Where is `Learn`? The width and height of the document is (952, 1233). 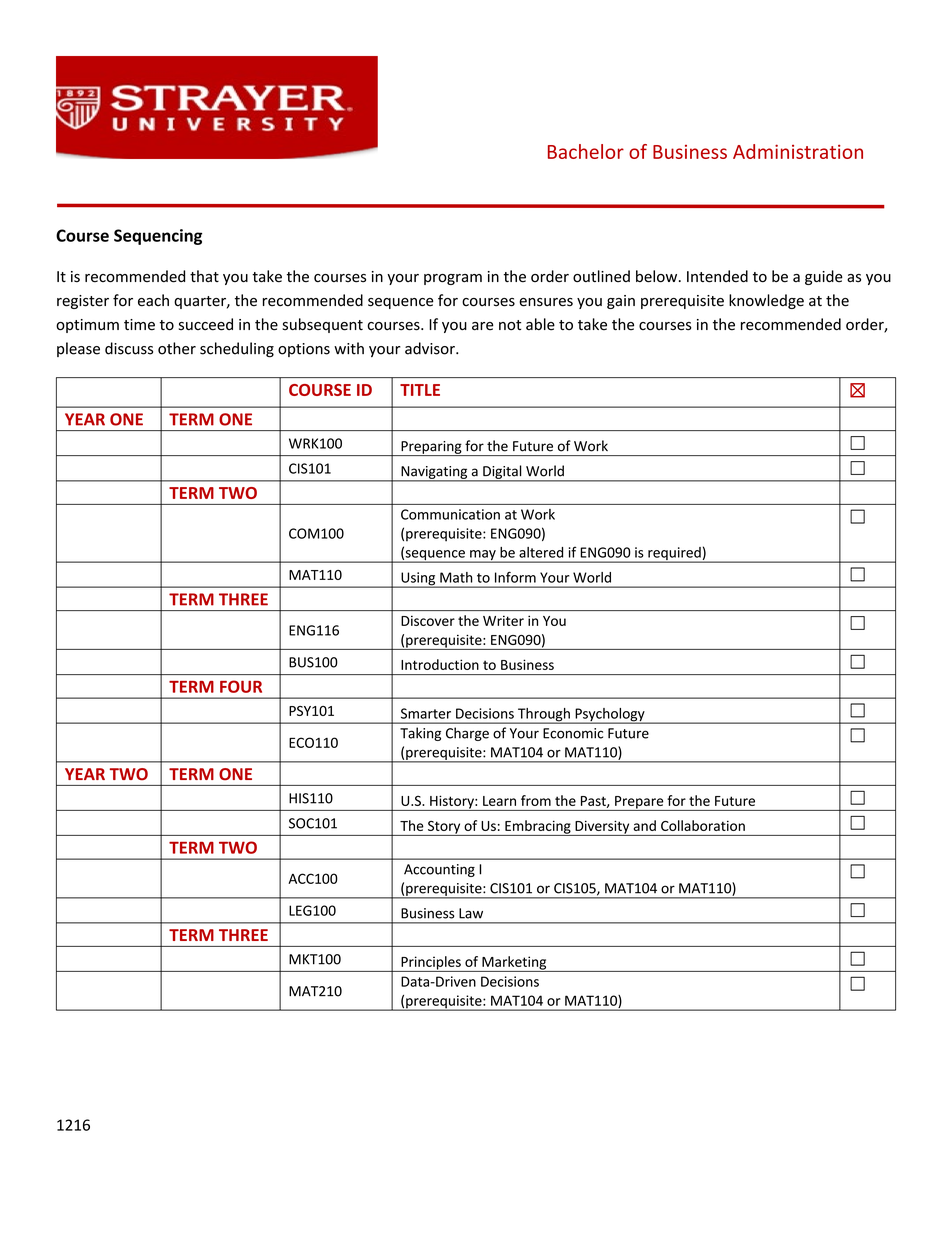 Learn is located at coordinates (499, 801).
